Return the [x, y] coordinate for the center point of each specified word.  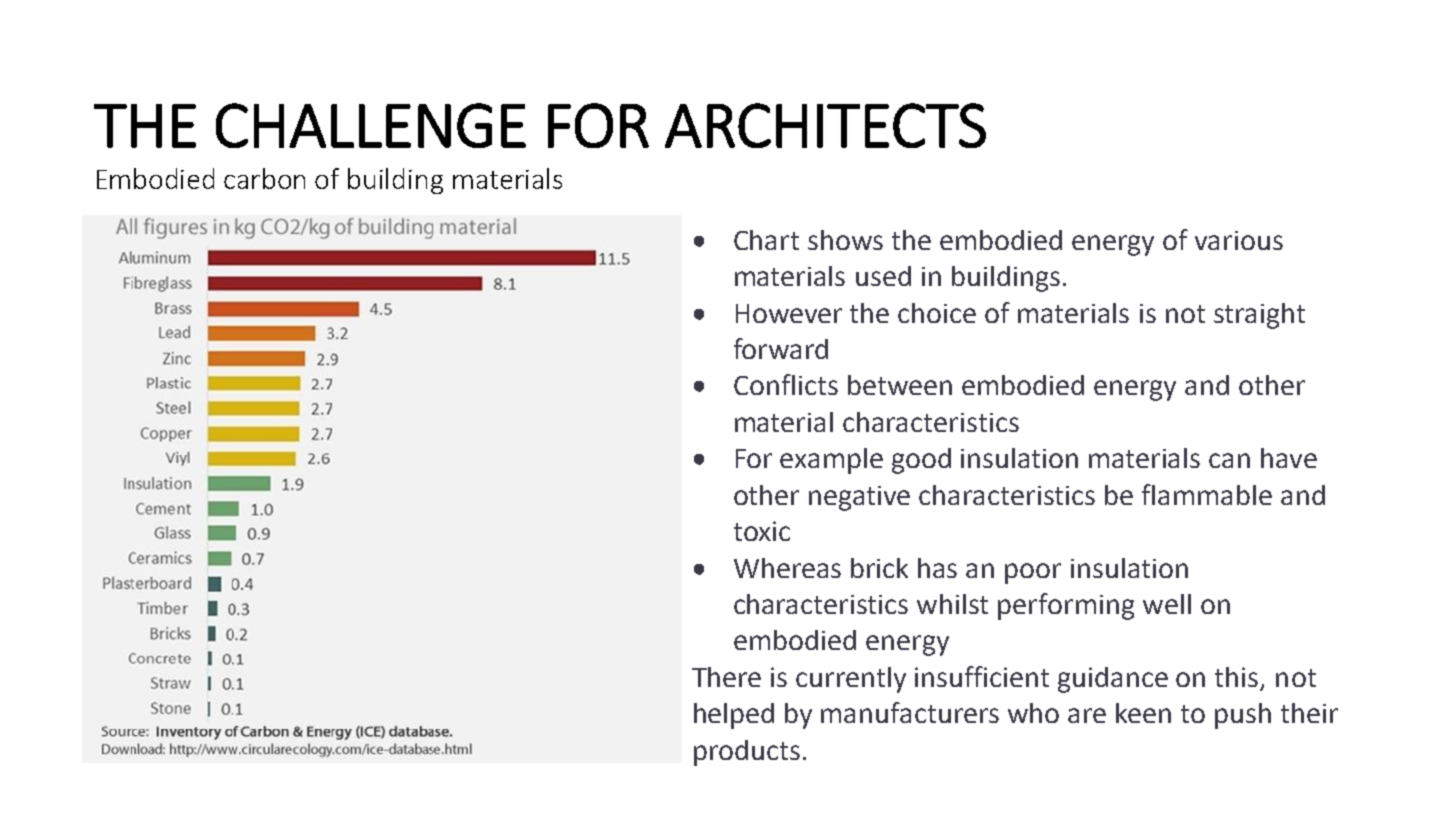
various [1239, 240]
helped [734, 716]
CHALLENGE [371, 125]
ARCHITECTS [825, 125]
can [1229, 460]
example [831, 461]
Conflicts [786, 384]
